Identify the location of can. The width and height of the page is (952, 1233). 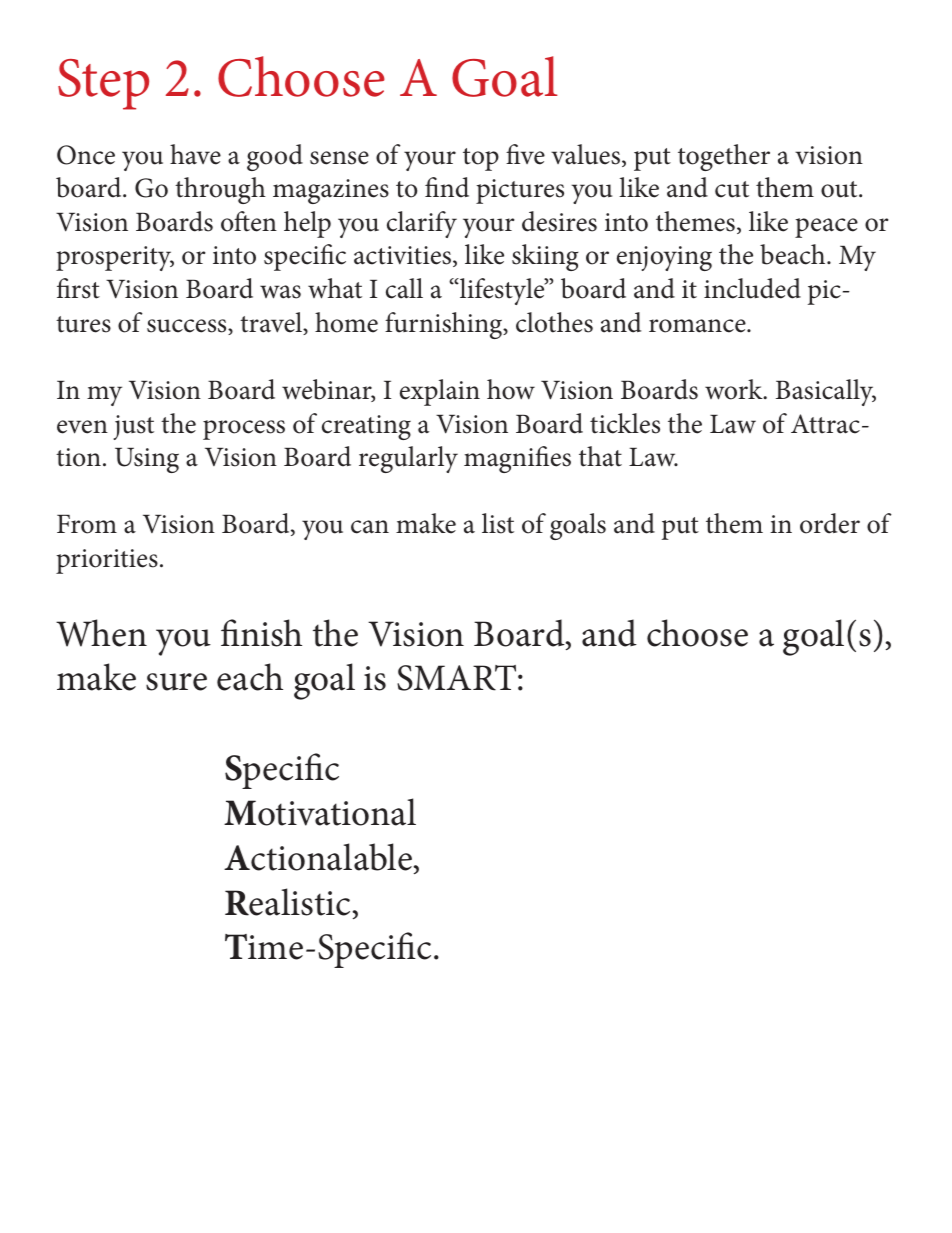
(370, 527).
